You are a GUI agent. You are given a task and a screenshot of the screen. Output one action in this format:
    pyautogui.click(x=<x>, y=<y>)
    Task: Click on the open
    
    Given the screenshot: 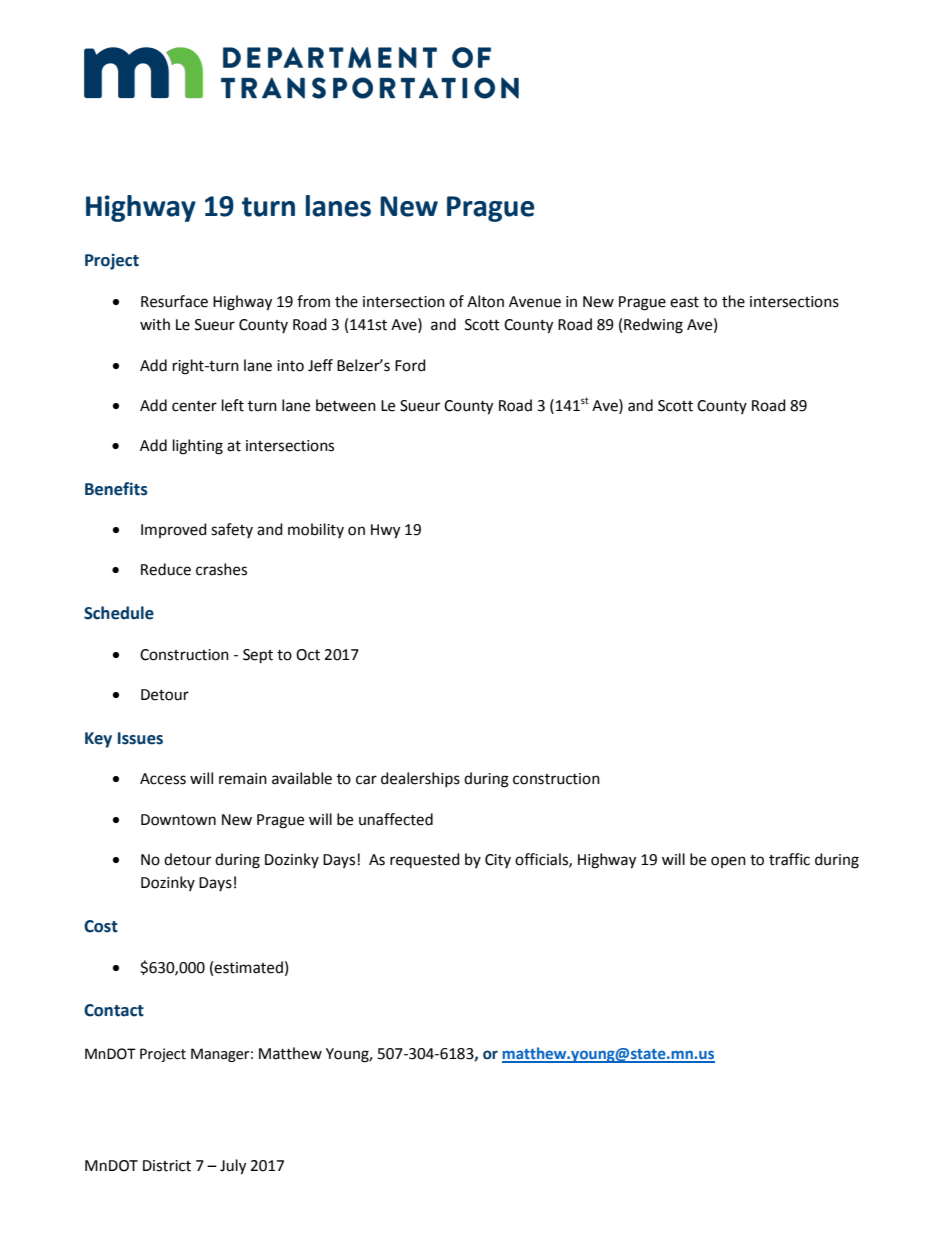 What is the action you would take?
    pyautogui.click(x=728, y=862)
